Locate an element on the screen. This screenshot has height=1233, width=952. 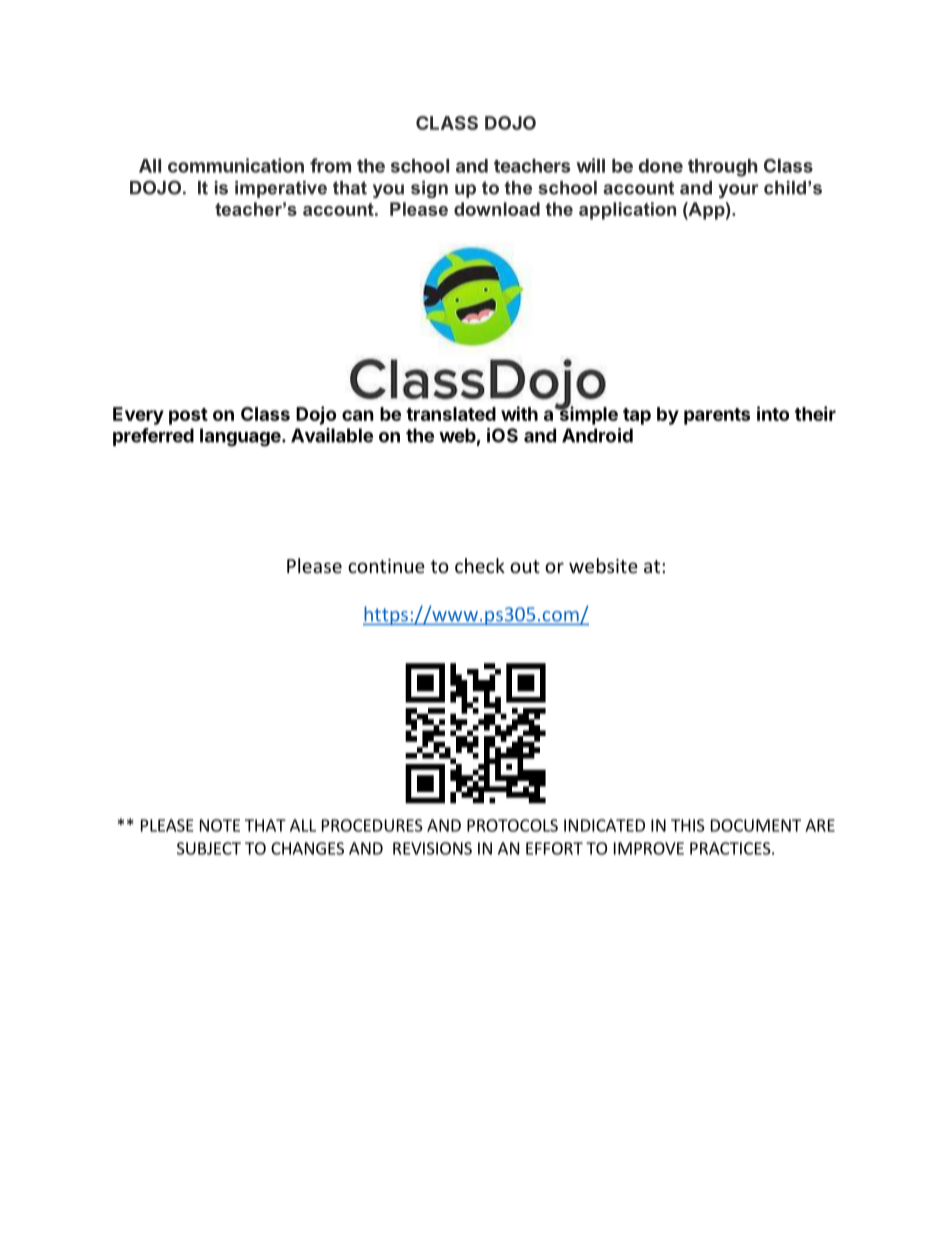
check is located at coordinates (480, 565).
